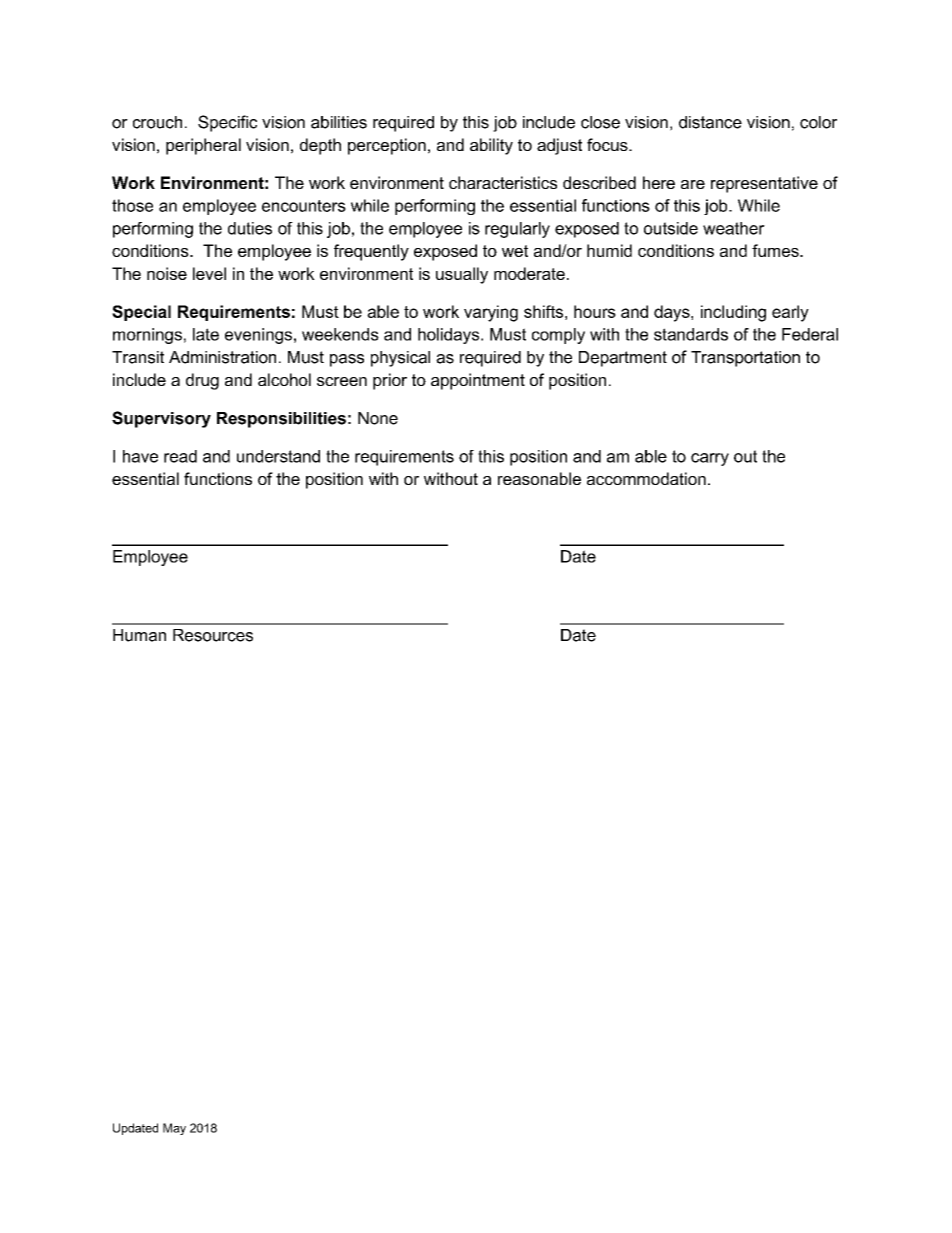 The image size is (952, 1233). What do you see at coordinates (710, 122) in the screenshot?
I see `distance` at bounding box center [710, 122].
